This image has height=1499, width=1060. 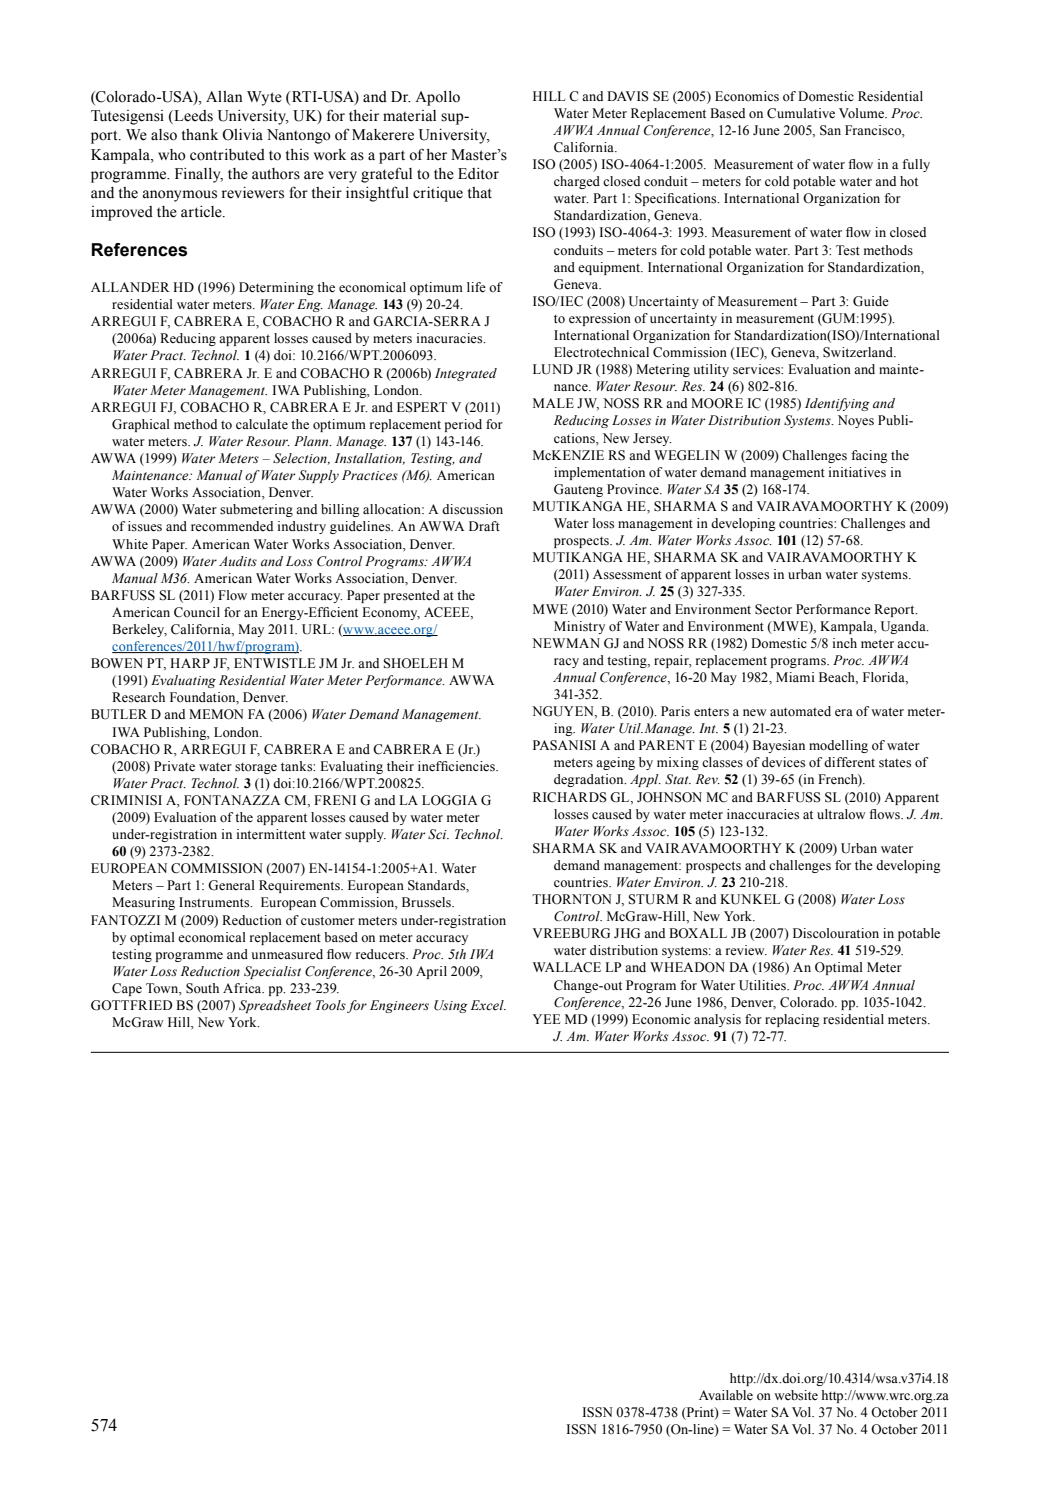 What do you see at coordinates (567, 967) in the image?
I see `WALLACE` at bounding box center [567, 967].
